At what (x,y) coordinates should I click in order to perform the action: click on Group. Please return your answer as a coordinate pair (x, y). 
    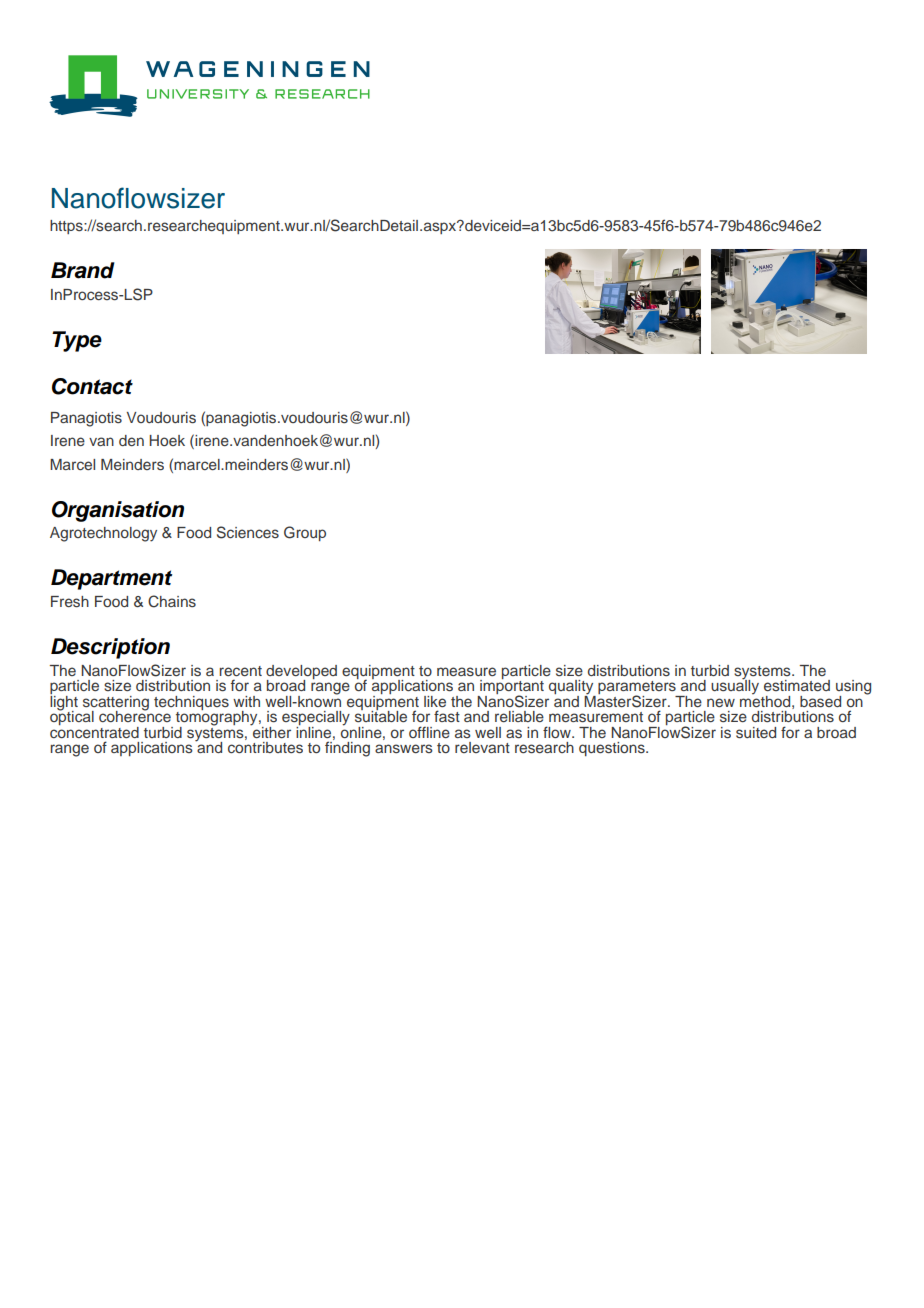
    Looking at the image, I should click on (305, 533).
